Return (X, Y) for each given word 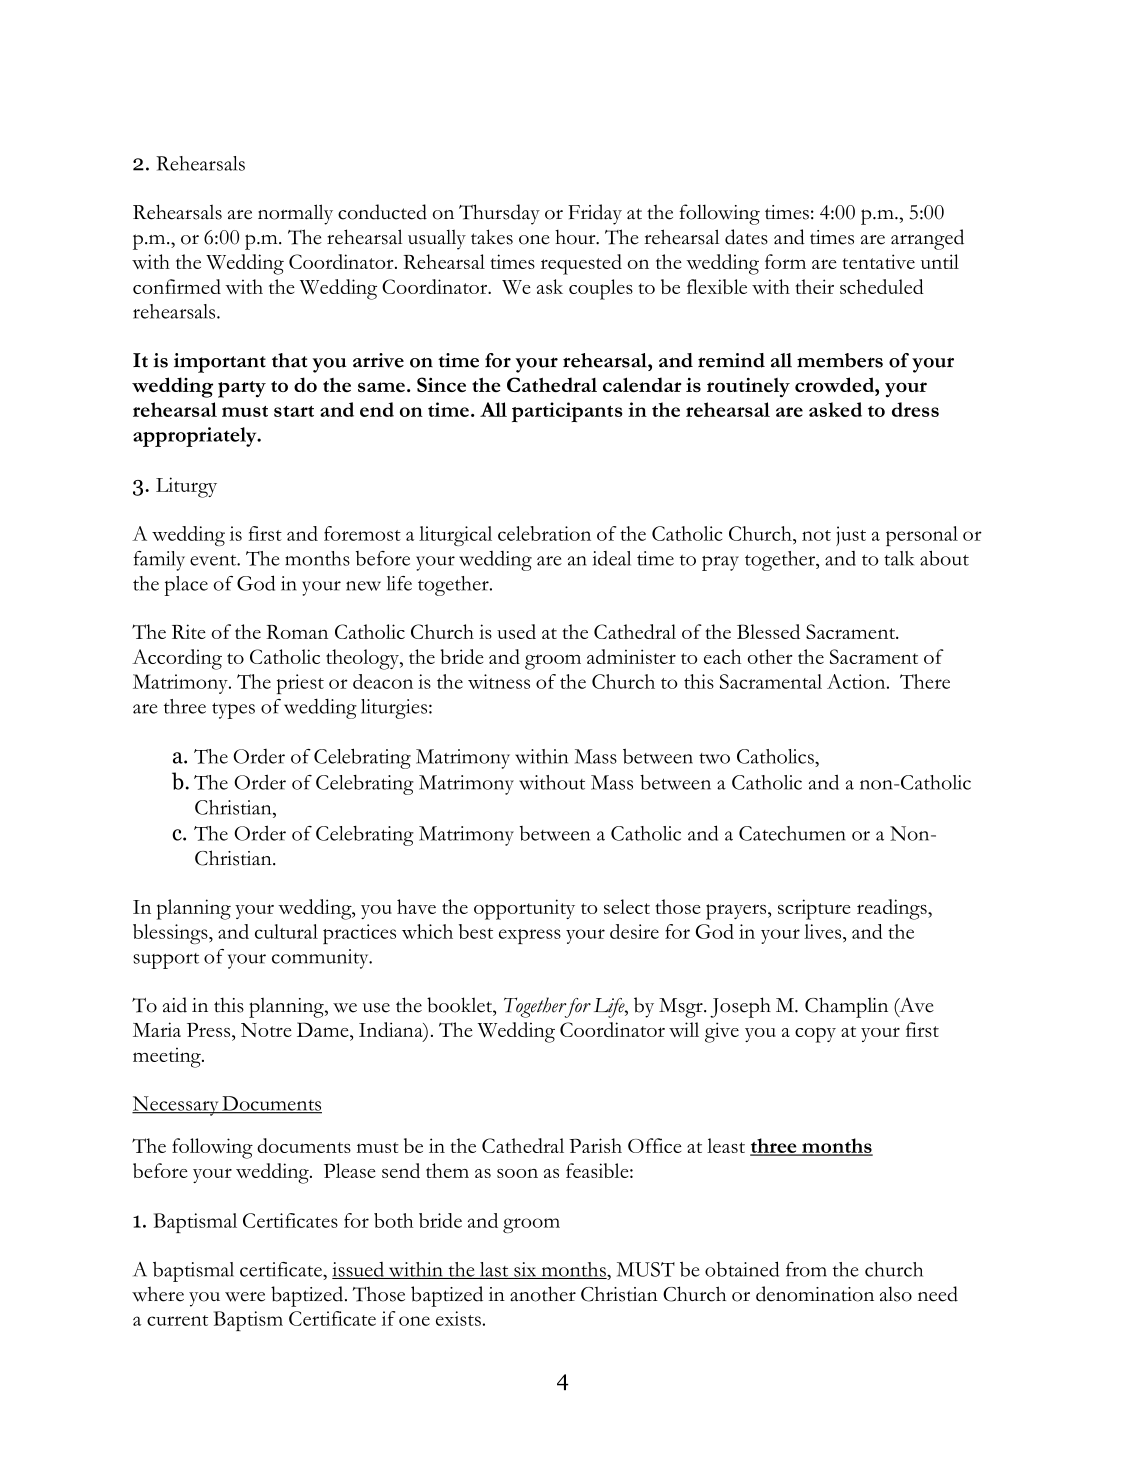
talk (899, 558)
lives (824, 931)
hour (576, 237)
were (245, 1297)
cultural (286, 931)
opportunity (524, 909)
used (516, 631)
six (525, 1270)
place (186, 586)
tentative (878, 261)
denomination (815, 1294)
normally (295, 214)
